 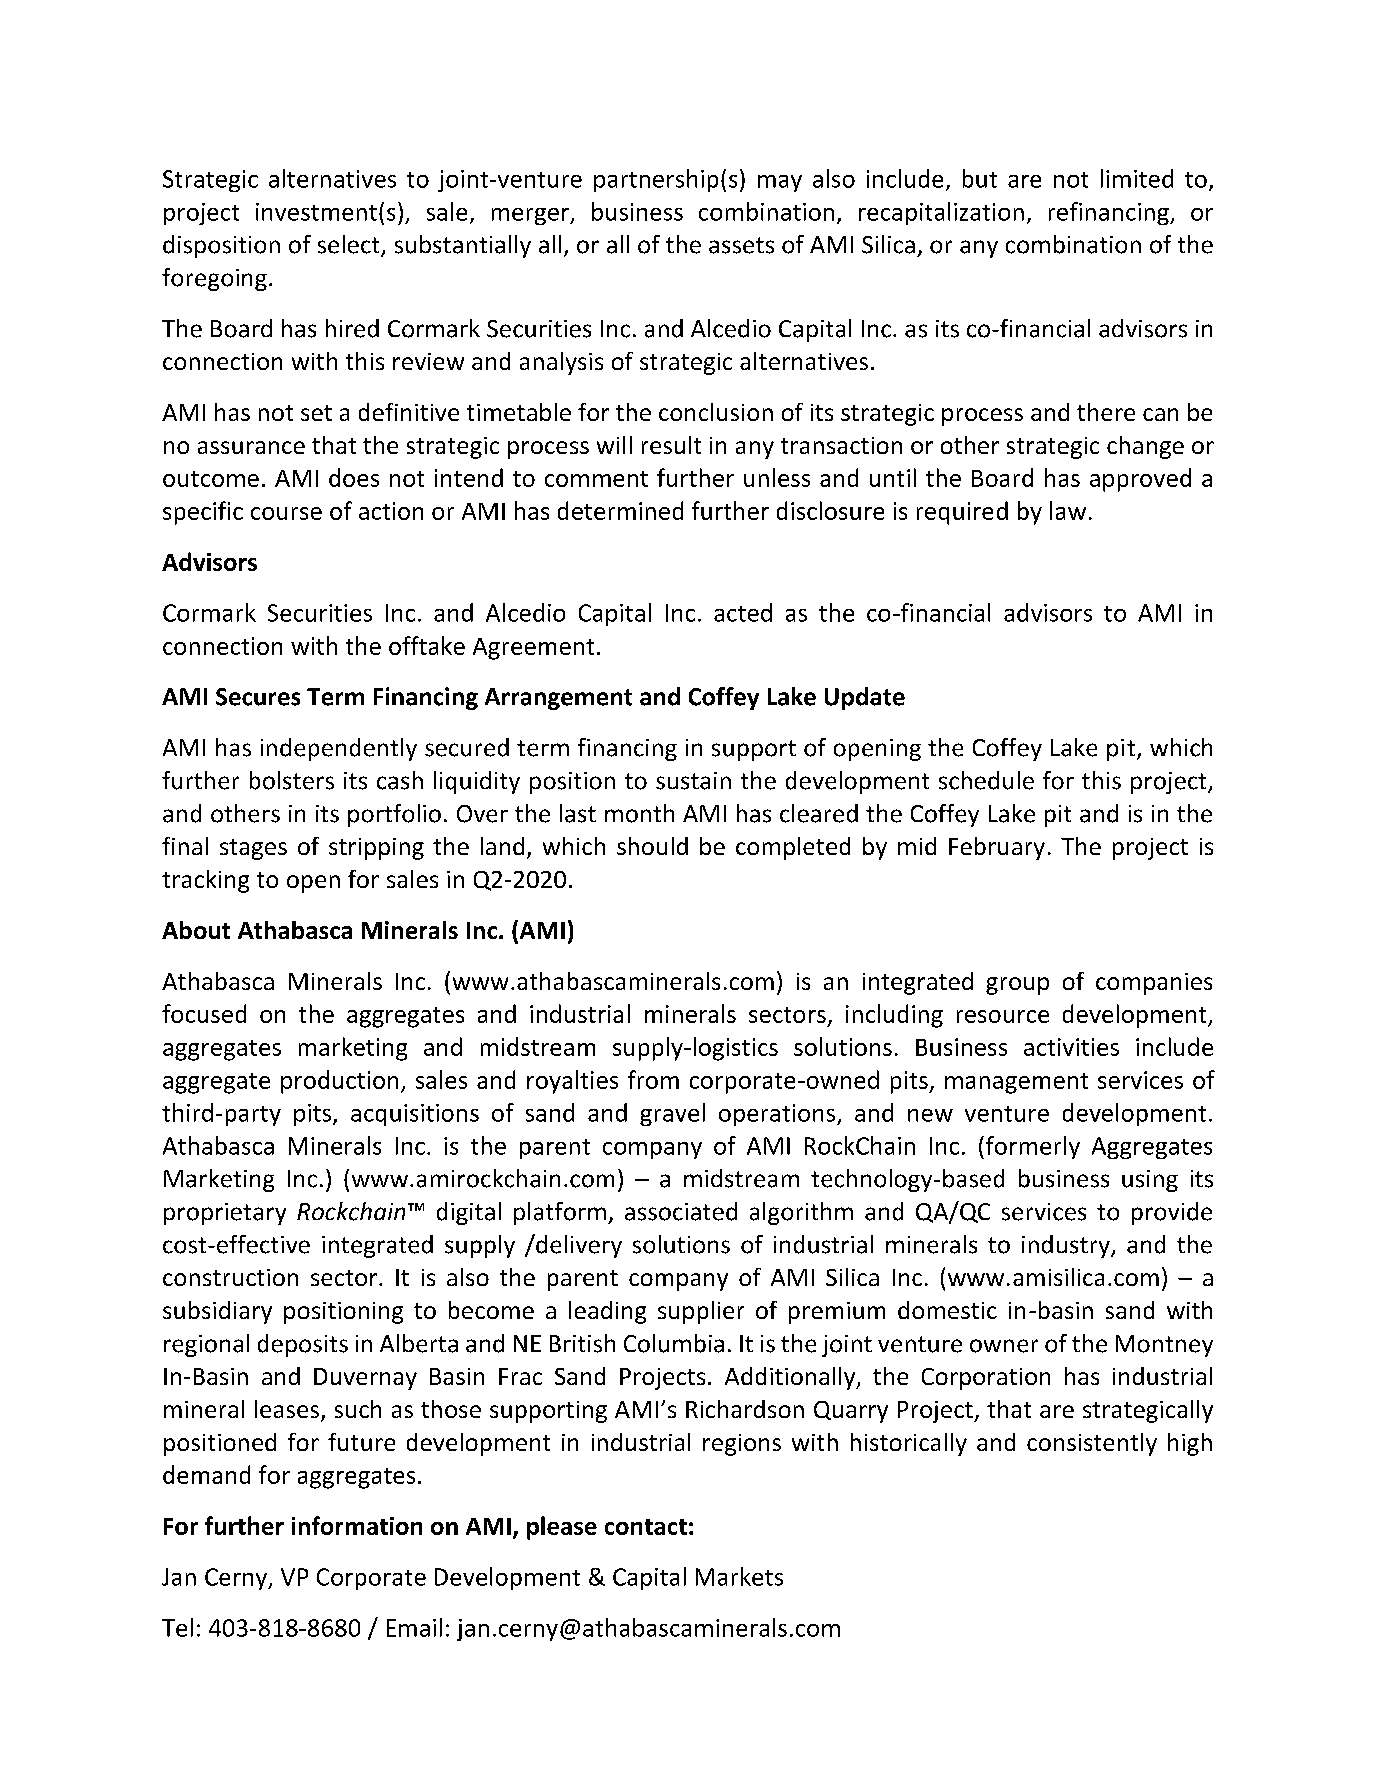 What do you see at coordinates (357, 1525) in the screenshot?
I see `information` at bounding box center [357, 1525].
